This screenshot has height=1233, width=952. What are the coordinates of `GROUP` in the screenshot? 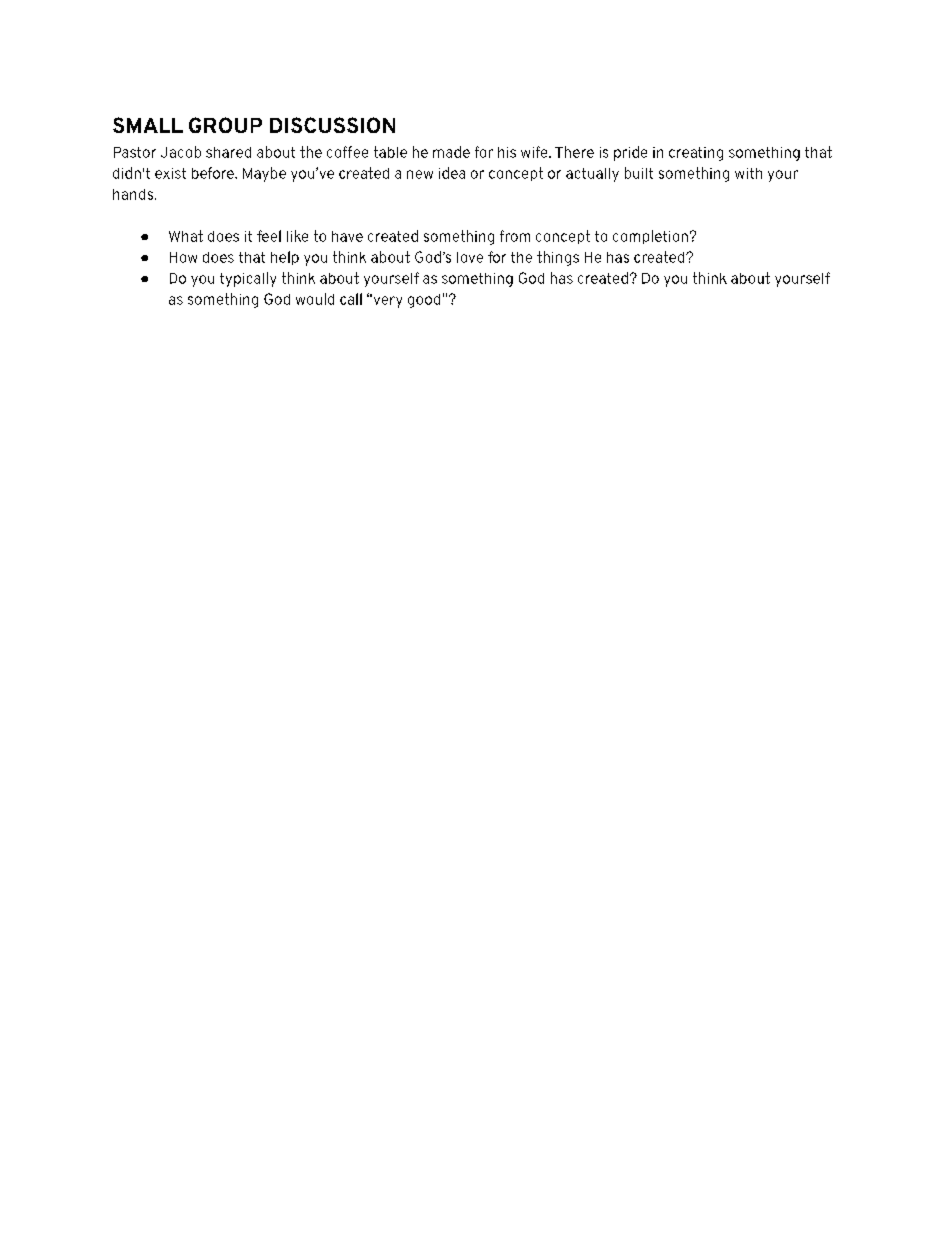 It's located at (225, 125).
